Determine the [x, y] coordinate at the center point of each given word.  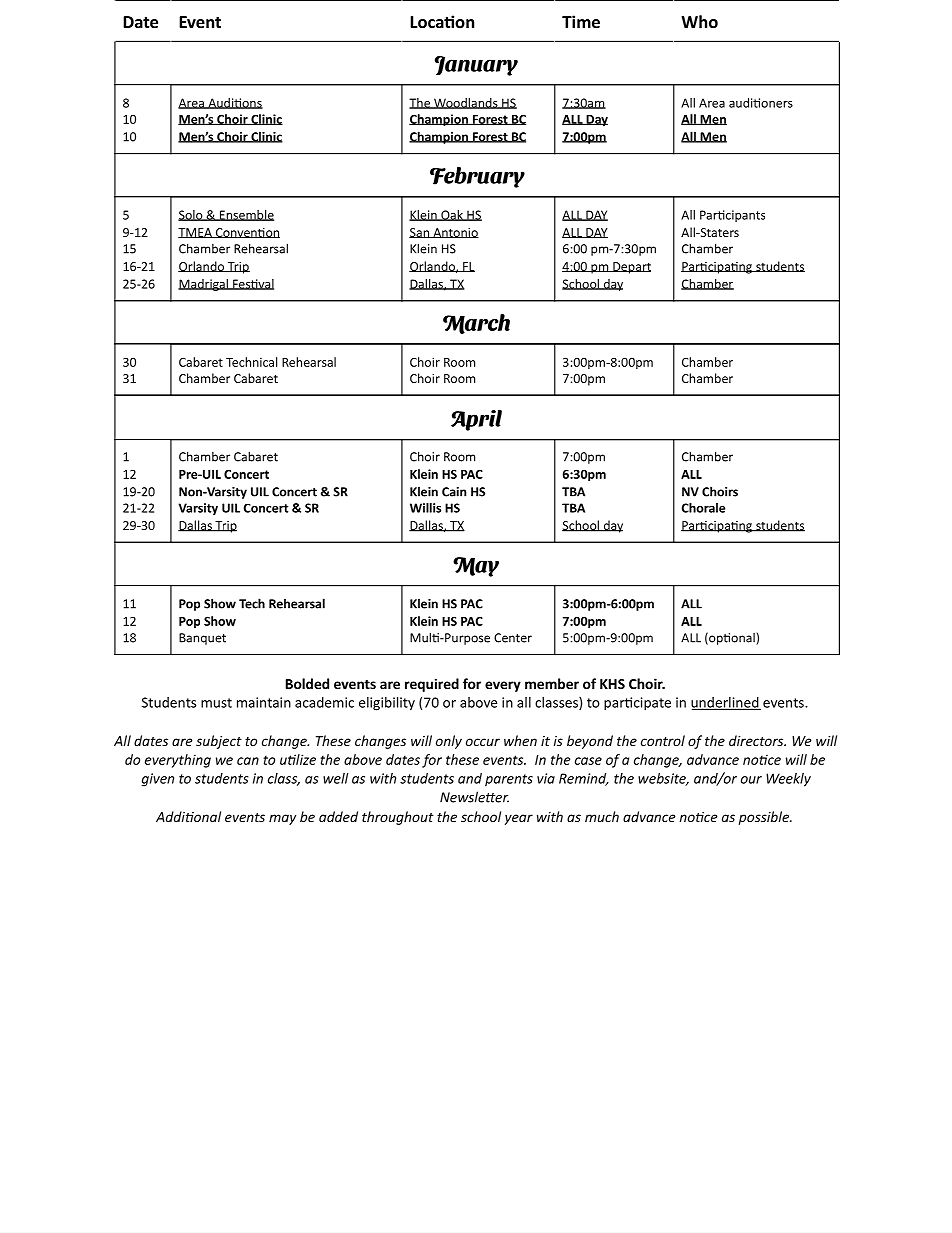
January [476, 66]
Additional [188, 816]
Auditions [234, 103]
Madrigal [204, 285]
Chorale [704, 508]
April [476, 420]
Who [699, 21]
